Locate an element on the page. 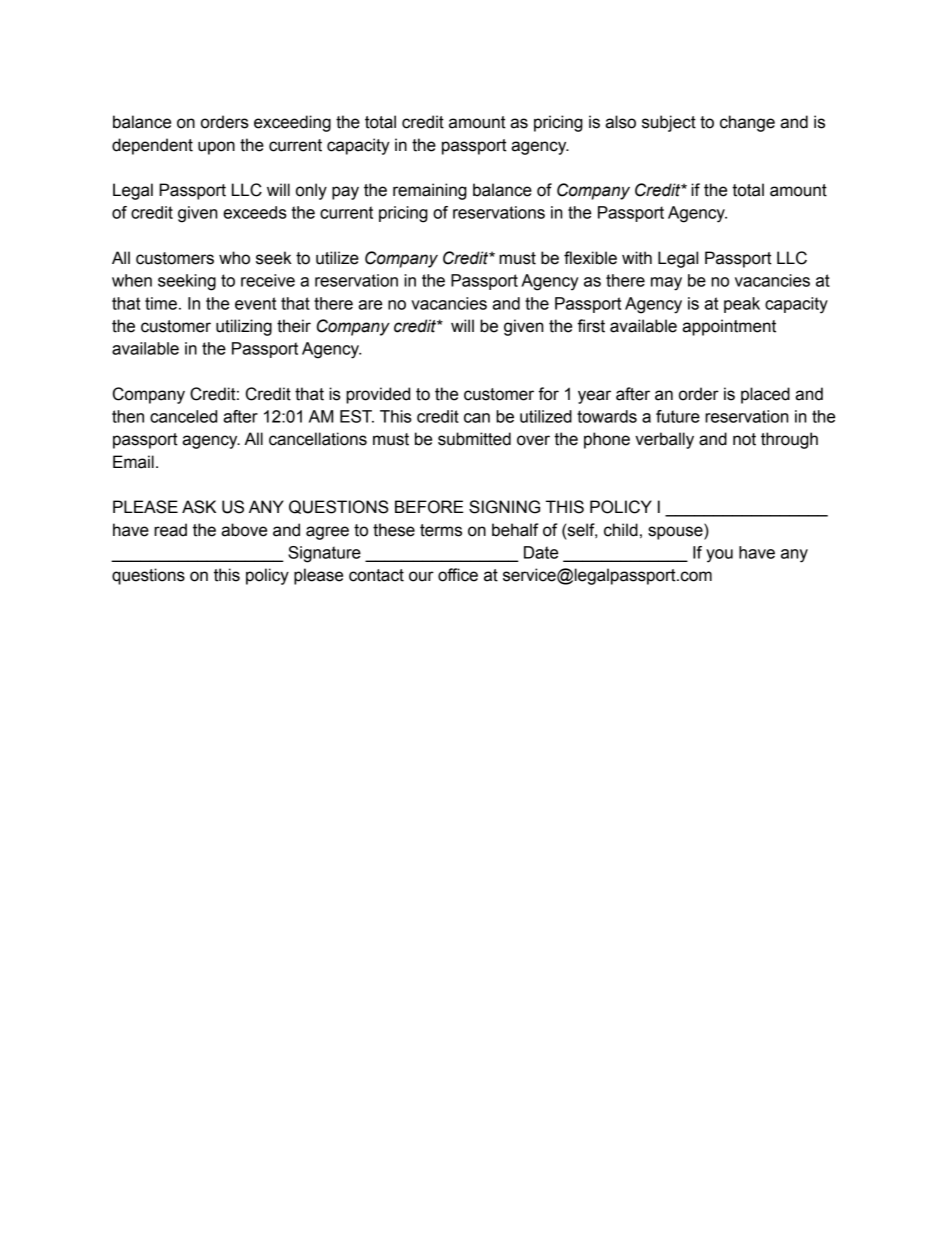 This document has height=1233, width=952. submitted is located at coordinates (474, 439).
